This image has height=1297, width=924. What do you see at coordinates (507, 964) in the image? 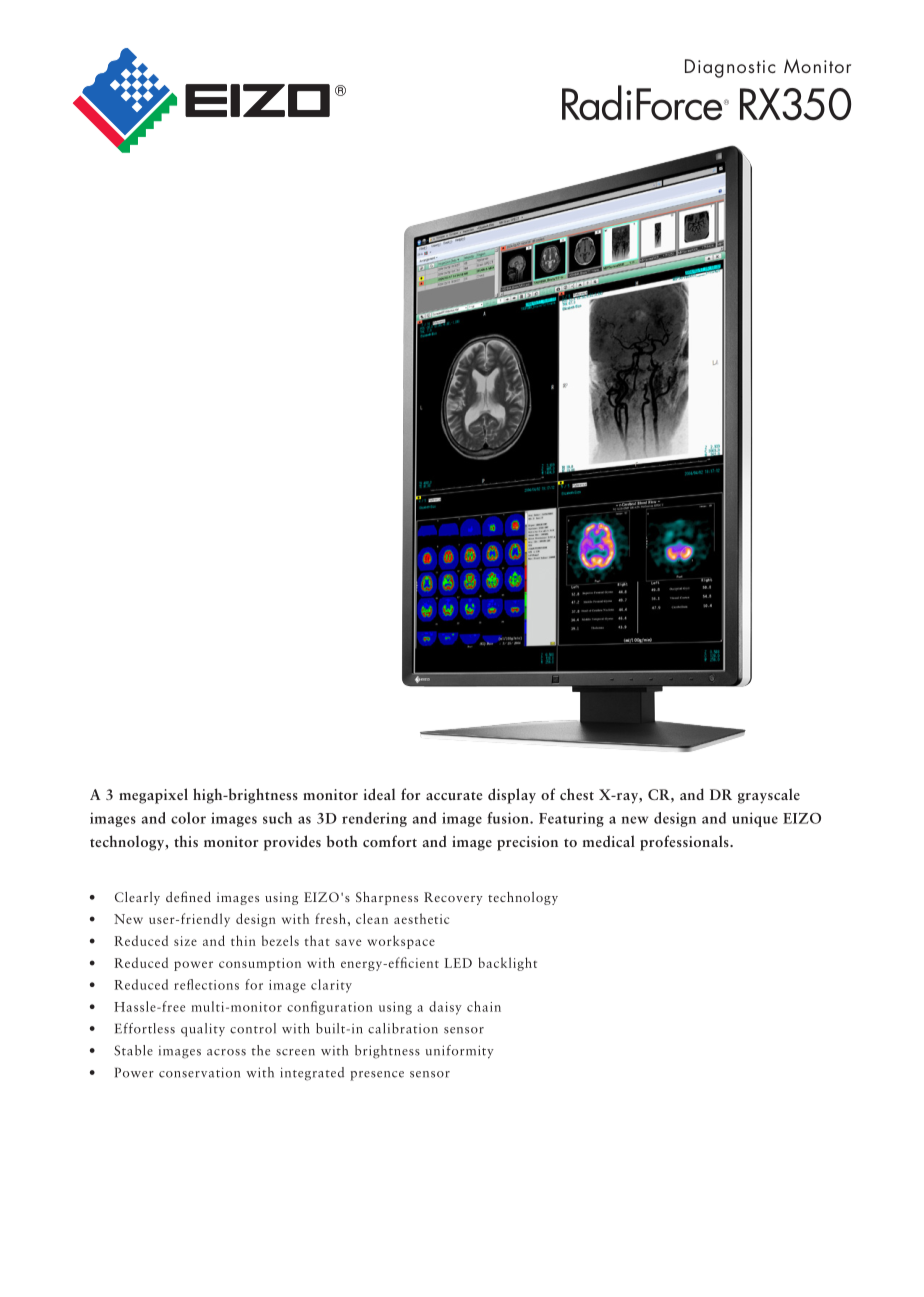
I see `backlight` at bounding box center [507, 964].
